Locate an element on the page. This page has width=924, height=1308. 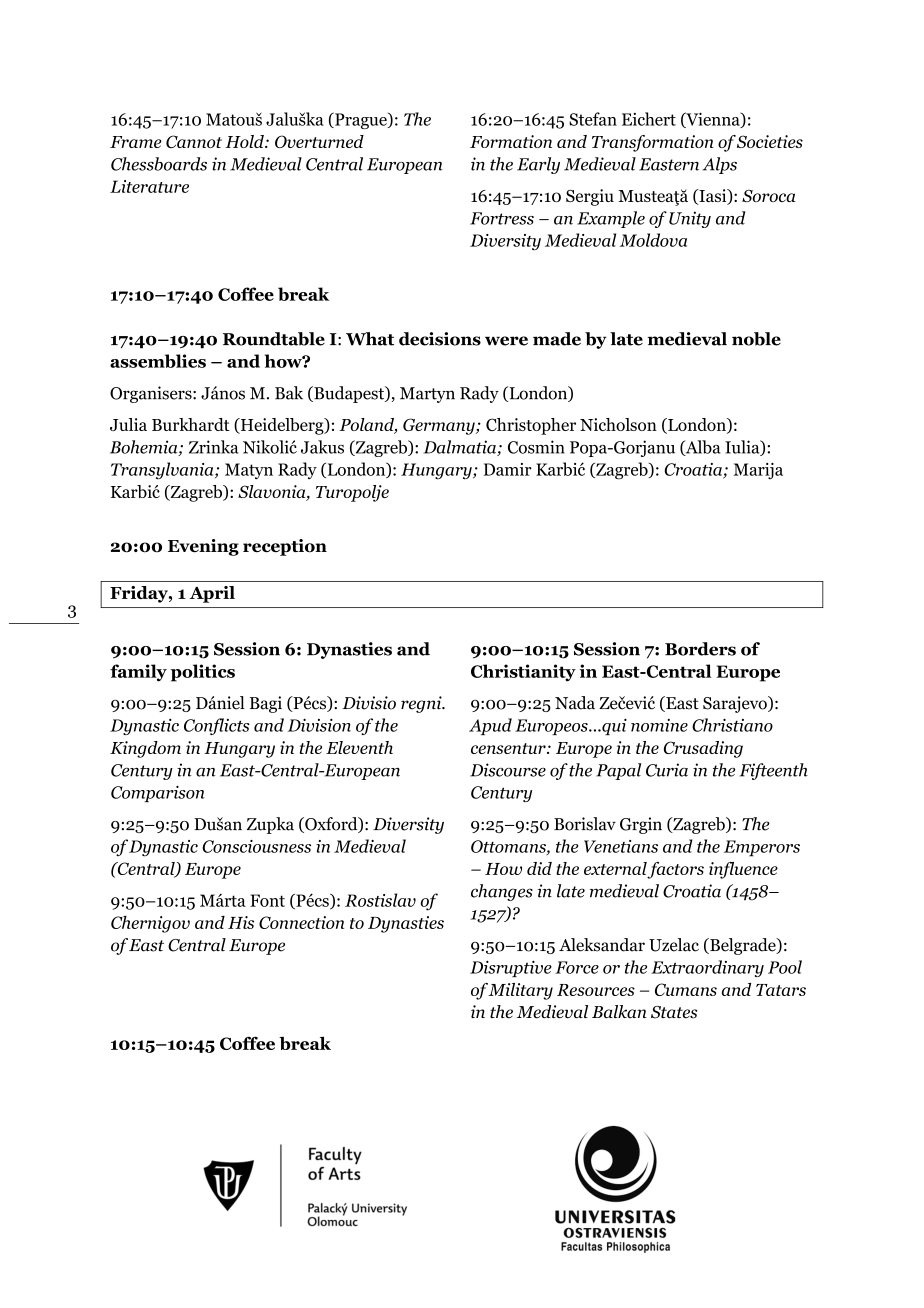
Borders is located at coordinates (700, 649).
